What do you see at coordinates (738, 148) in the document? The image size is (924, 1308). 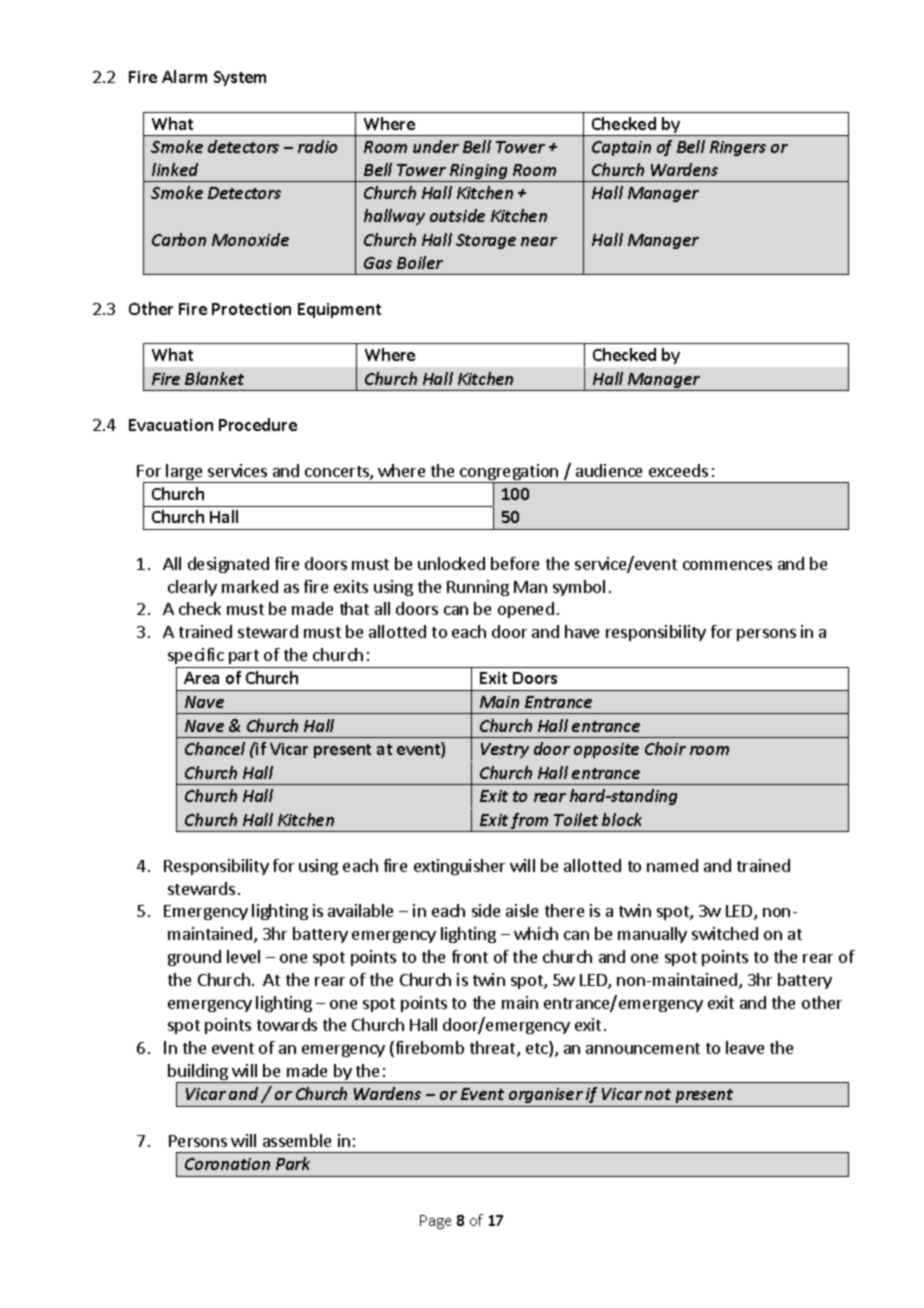 I see `Ringers` at bounding box center [738, 148].
